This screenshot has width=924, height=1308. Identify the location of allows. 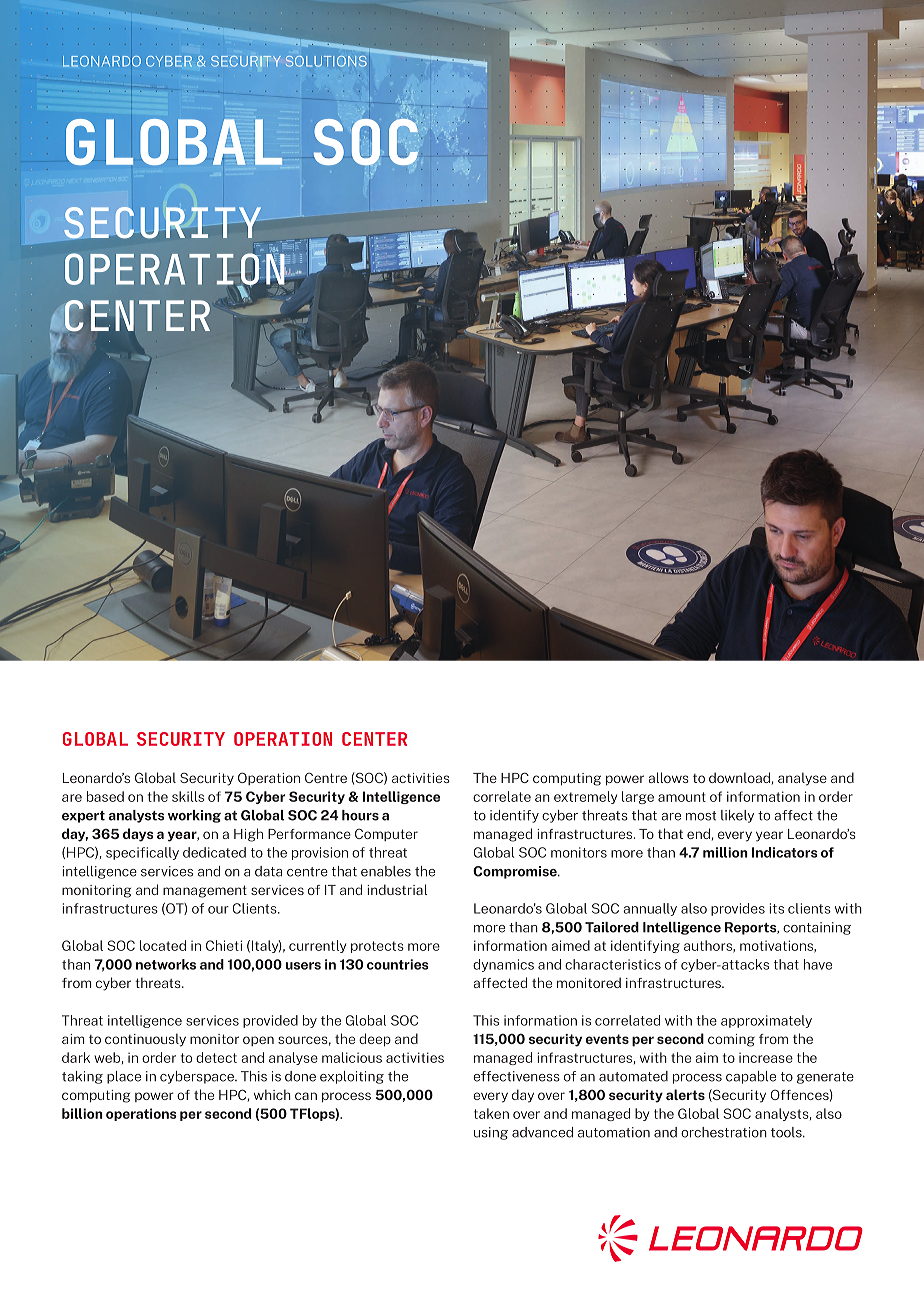
(669, 777).
